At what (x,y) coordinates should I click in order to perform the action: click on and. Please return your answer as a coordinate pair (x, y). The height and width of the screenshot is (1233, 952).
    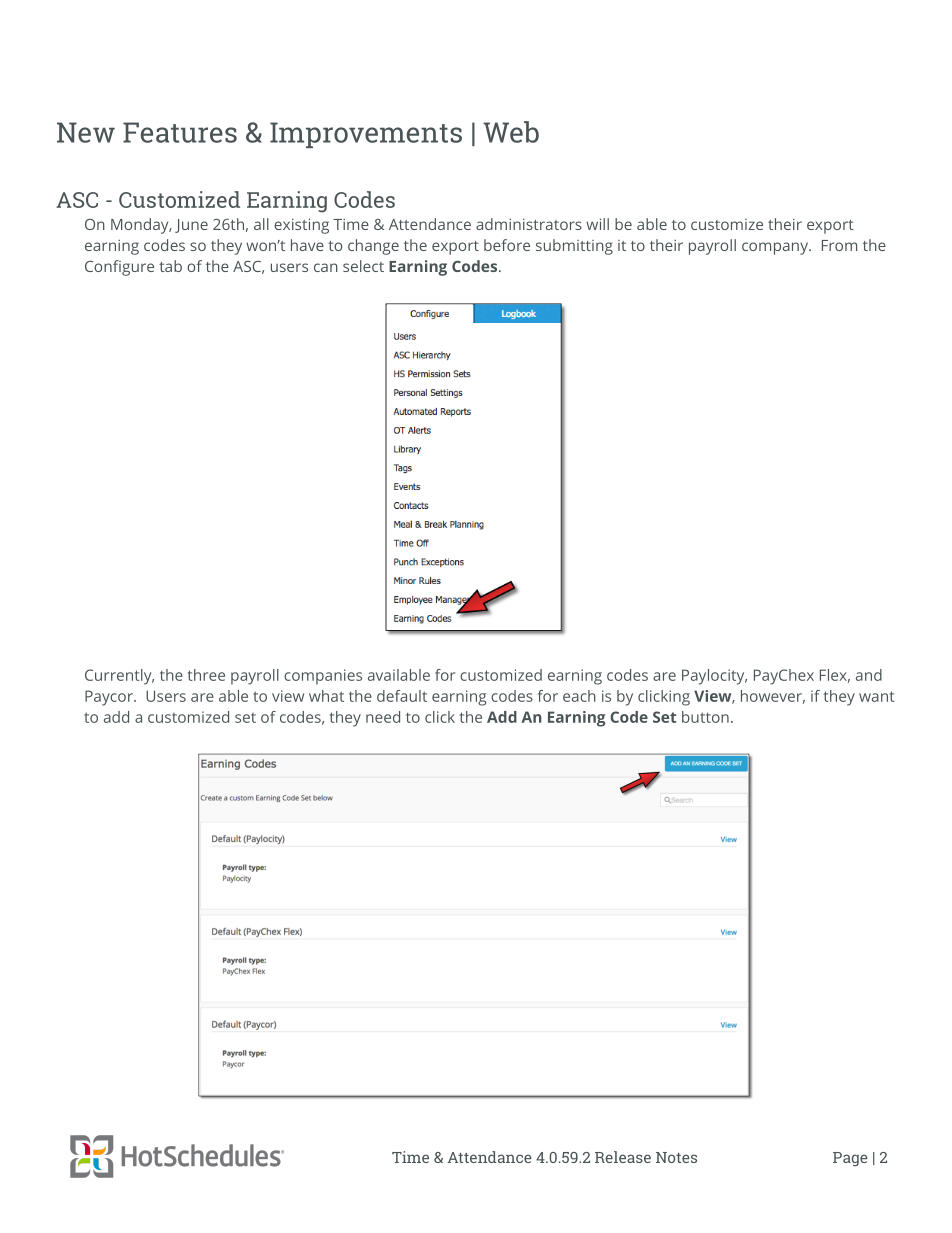
    Looking at the image, I should click on (869, 675).
